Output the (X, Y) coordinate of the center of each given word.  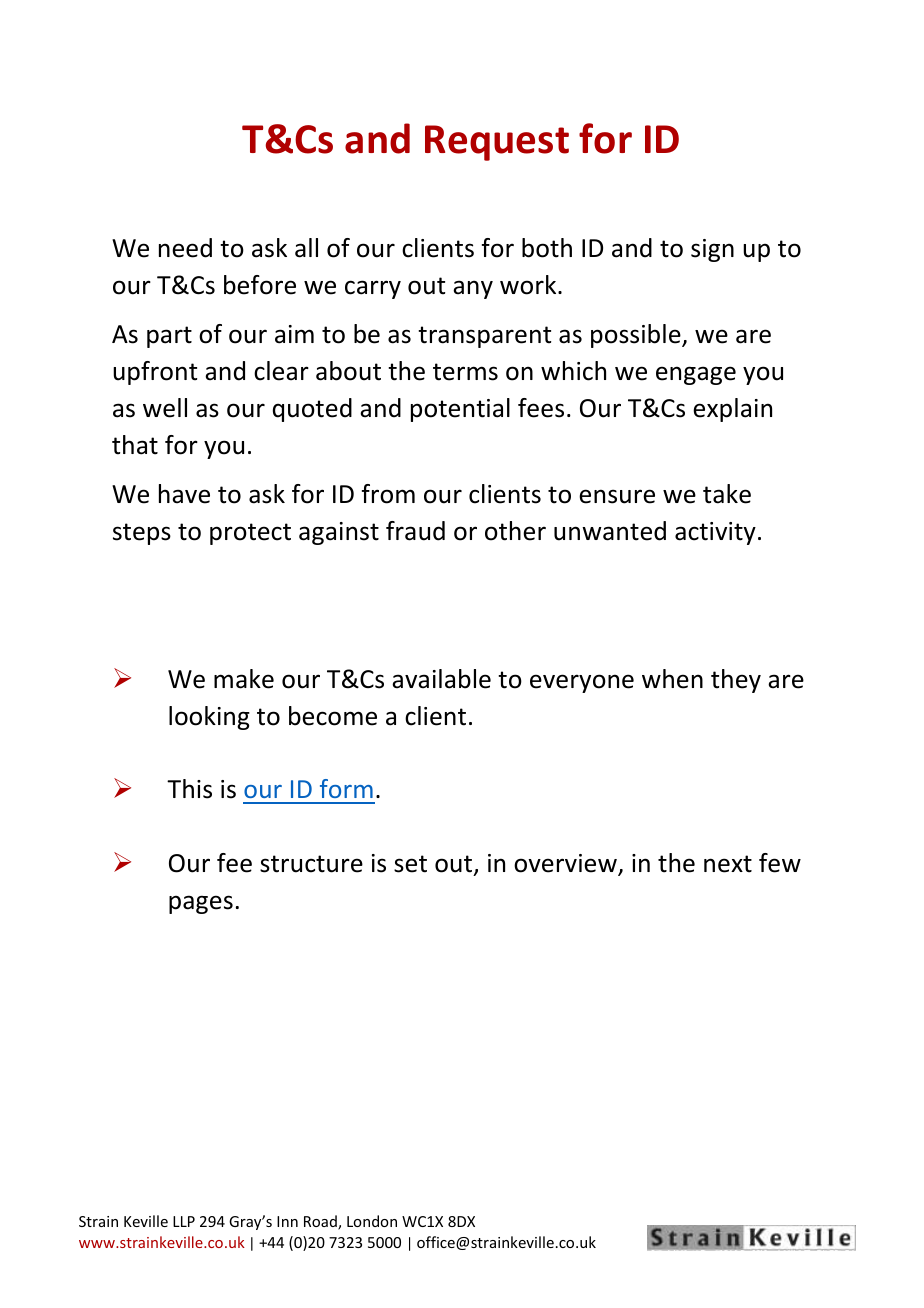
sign (712, 250)
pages (201, 904)
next (728, 864)
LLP (184, 1221)
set (410, 864)
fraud (415, 531)
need (185, 248)
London (372, 1221)
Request (497, 143)
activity (715, 533)
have (184, 494)
